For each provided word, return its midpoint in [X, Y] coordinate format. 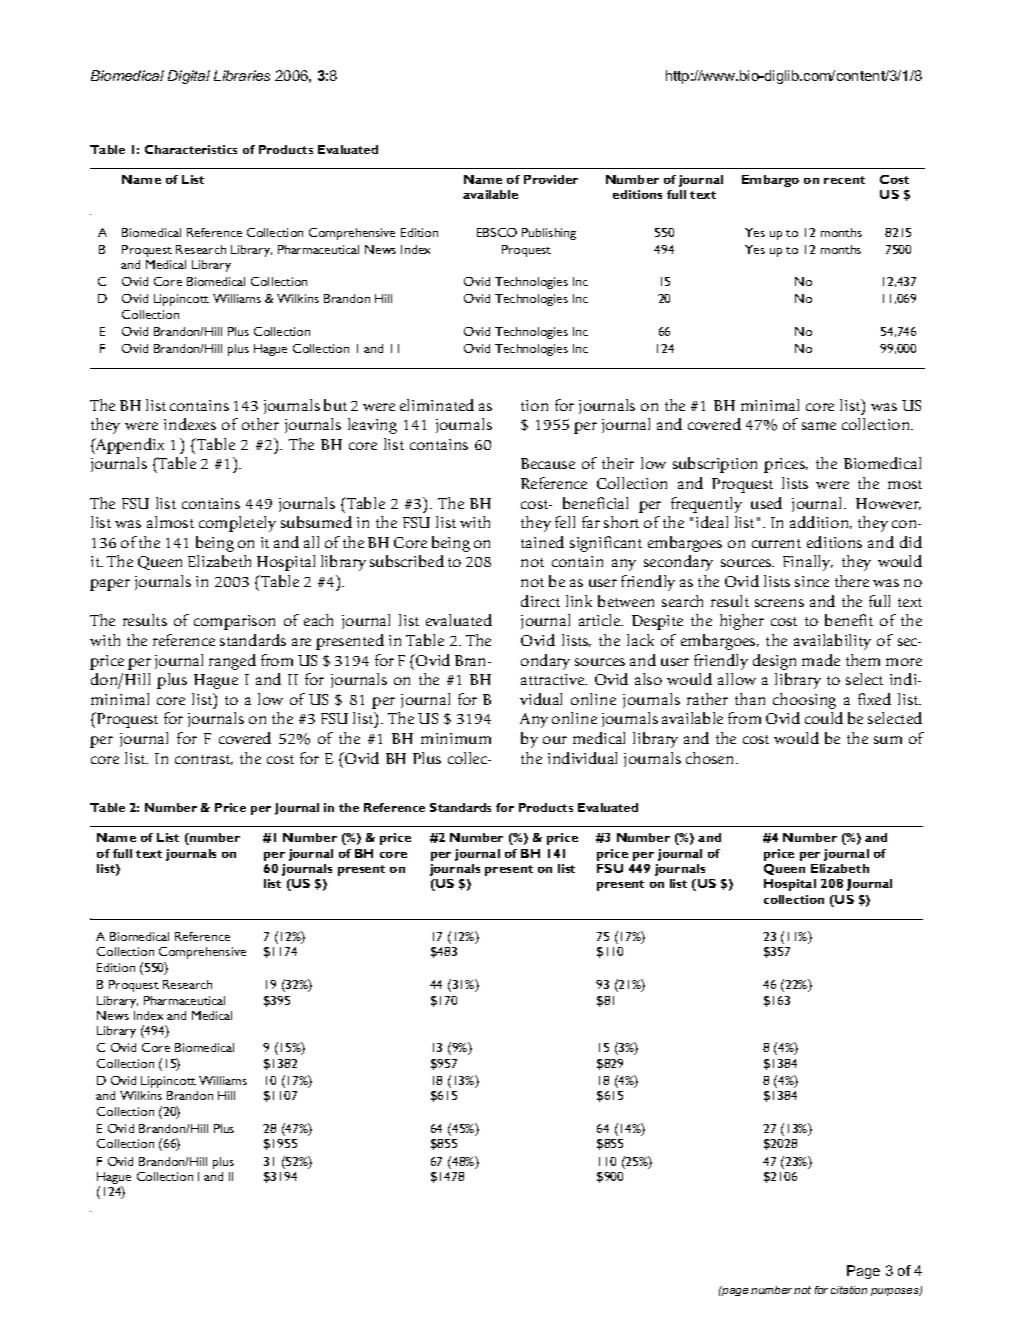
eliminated [437, 405]
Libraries [242, 75]
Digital [189, 77]
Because [548, 463]
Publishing [549, 234]
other [260, 424]
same [819, 426]
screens [779, 603]
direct [540, 601]
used [766, 503]
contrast [204, 760]
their [618, 463]
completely [237, 524]
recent [844, 180]
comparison [234, 622]
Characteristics [191, 149]
